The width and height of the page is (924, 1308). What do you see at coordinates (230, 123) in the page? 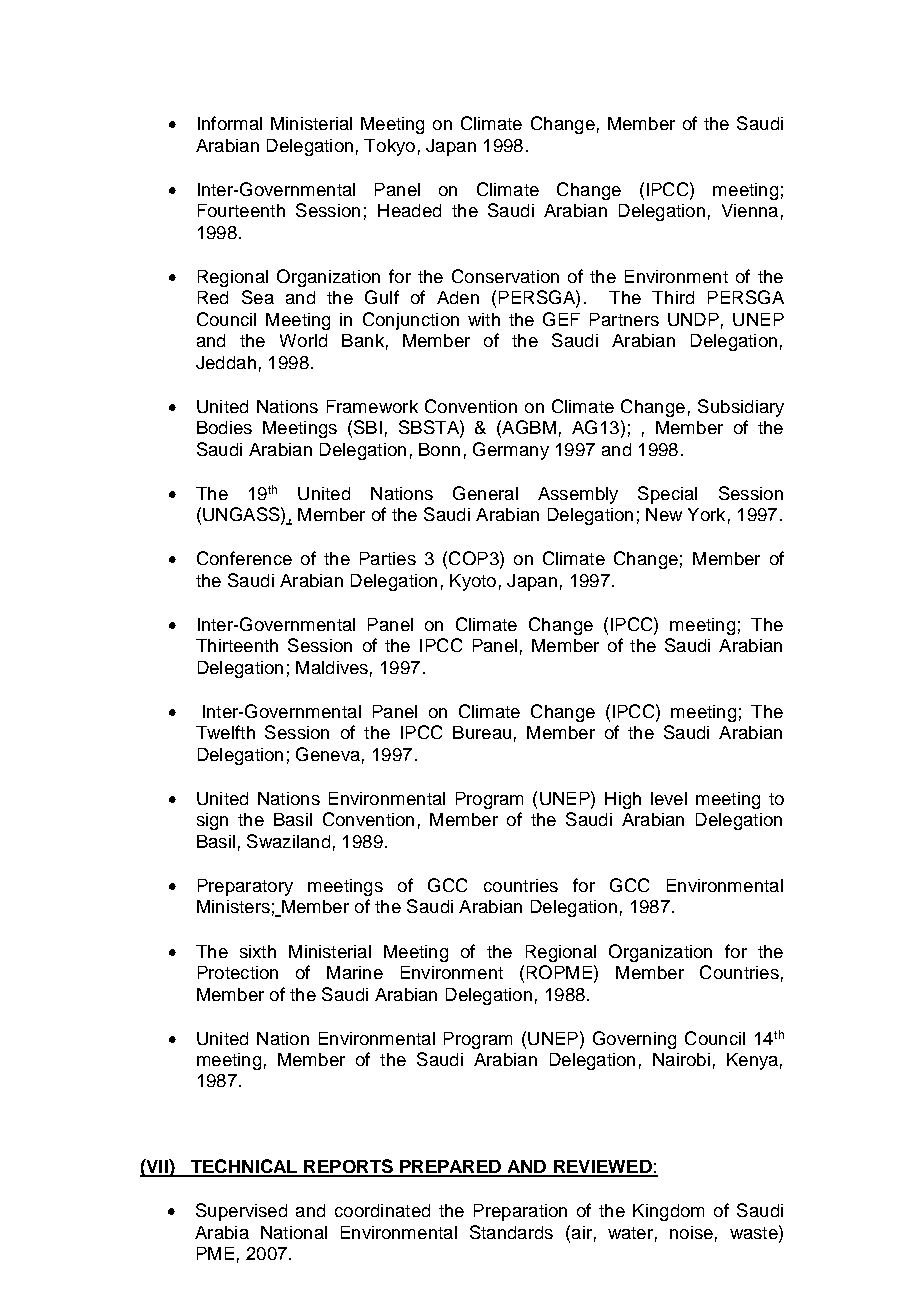
I see `Informal` at bounding box center [230, 123].
